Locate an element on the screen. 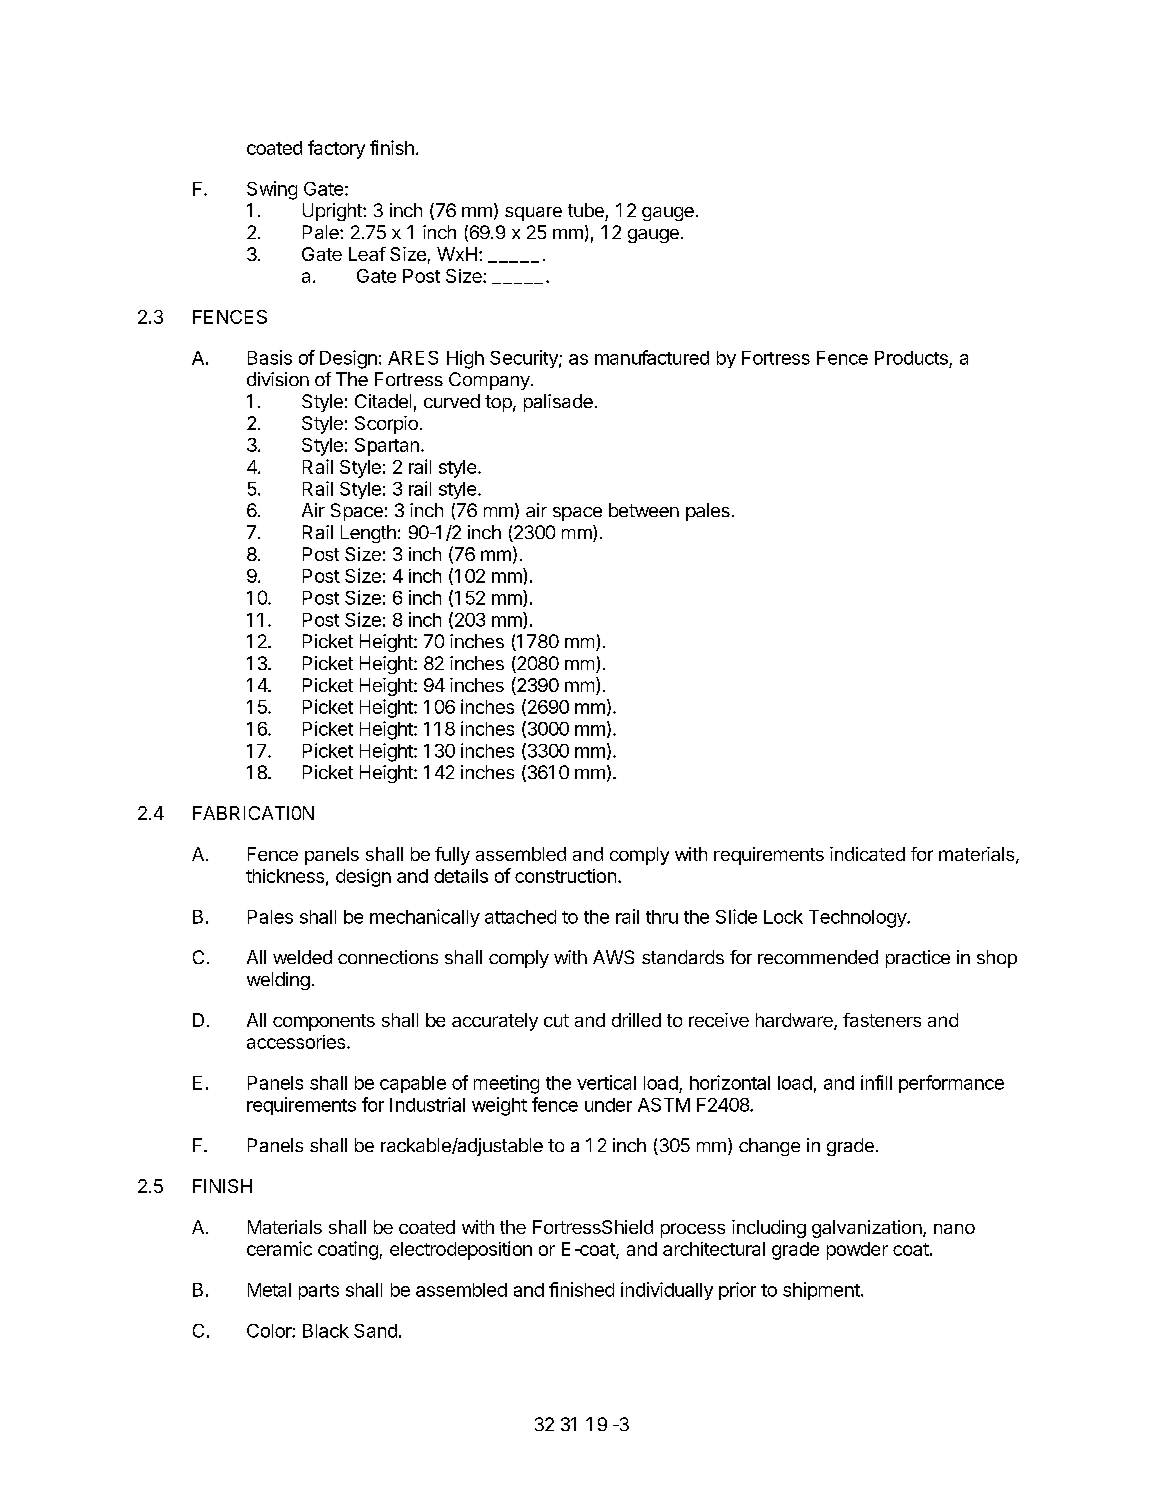  vertical is located at coordinates (606, 1082).
